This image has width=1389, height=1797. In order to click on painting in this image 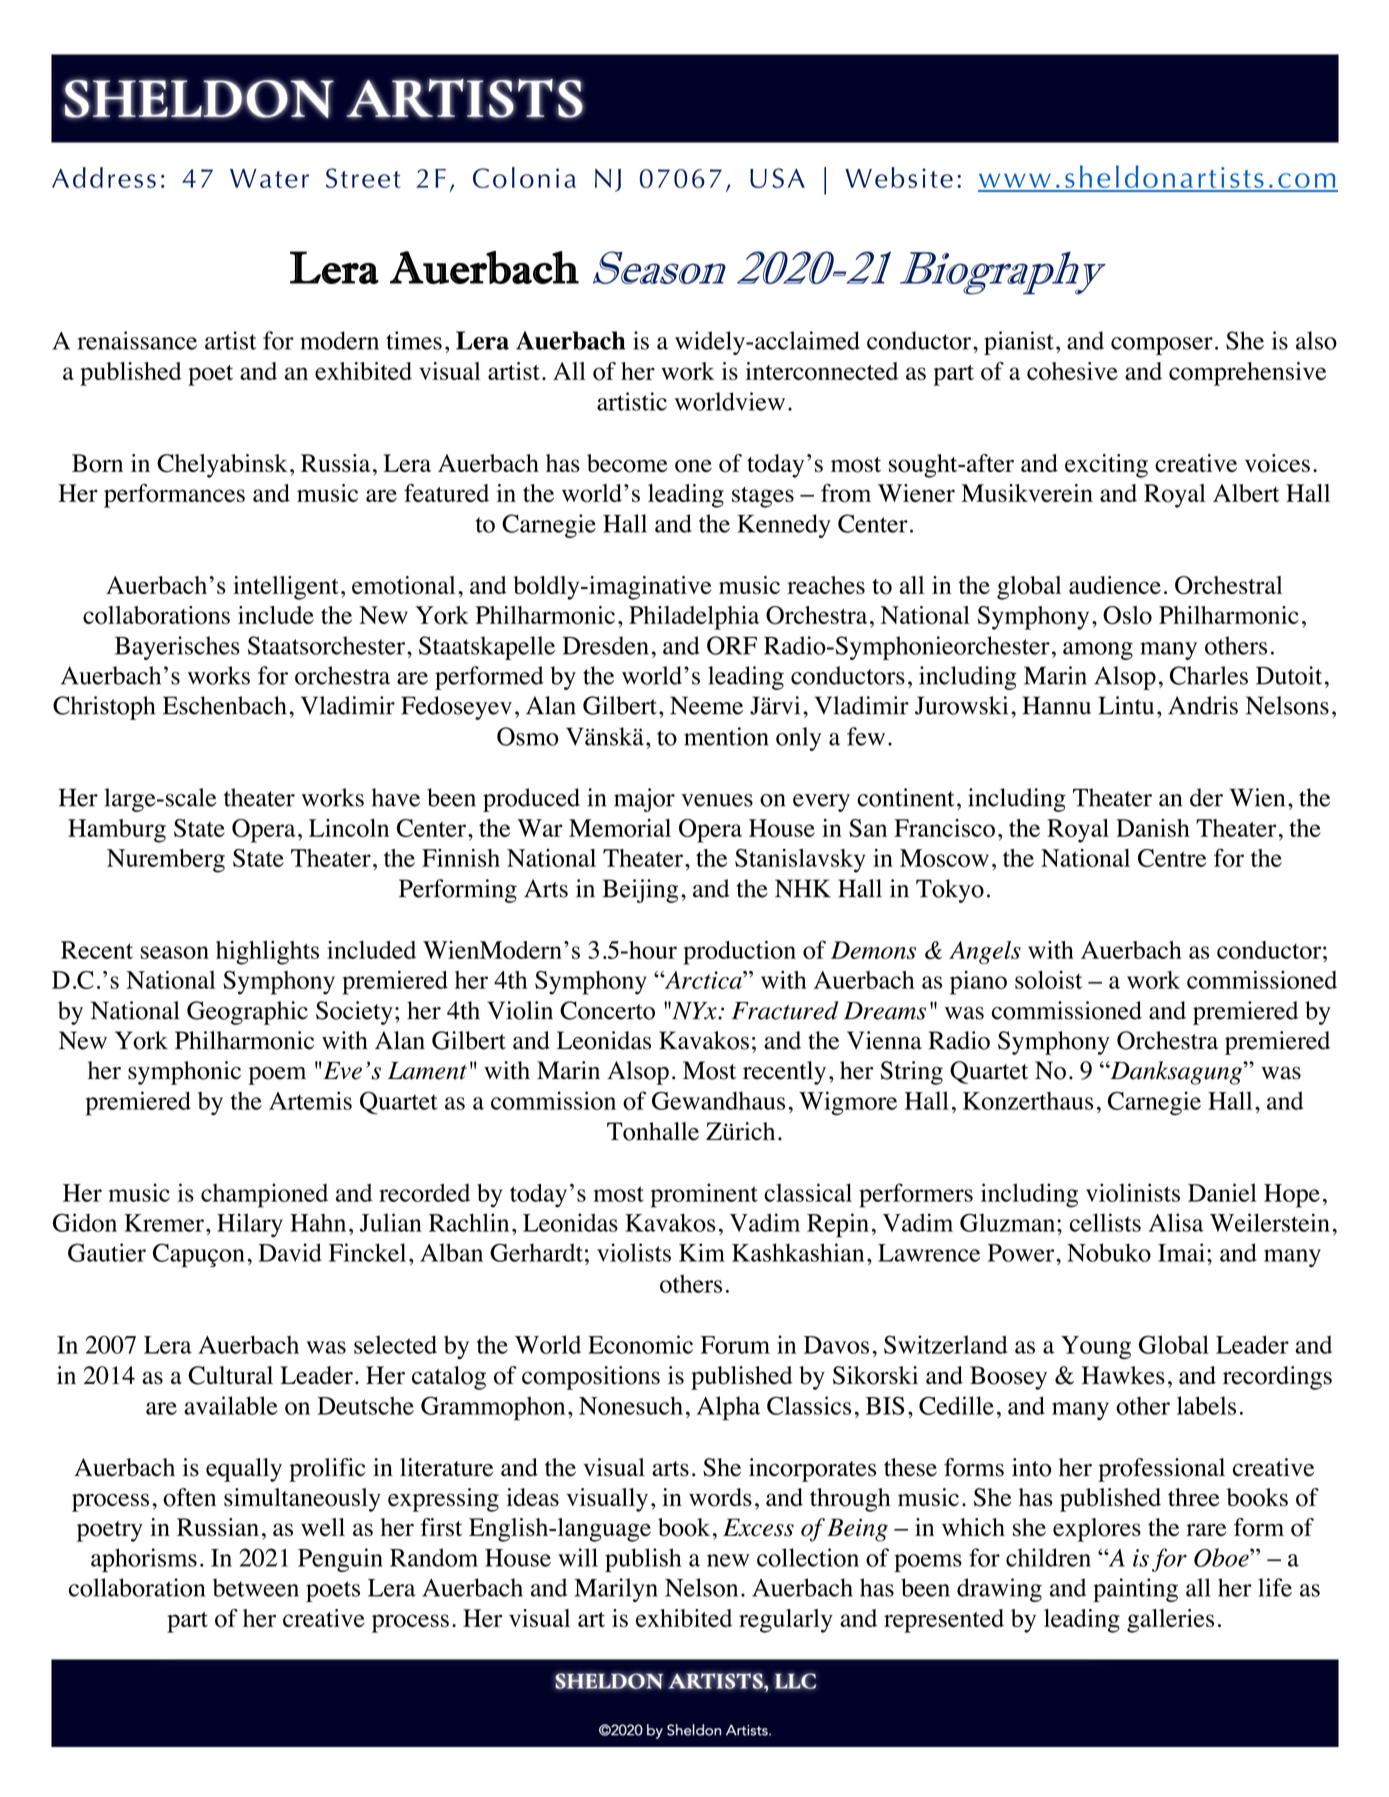, I will do `click(1135, 1590)`.
